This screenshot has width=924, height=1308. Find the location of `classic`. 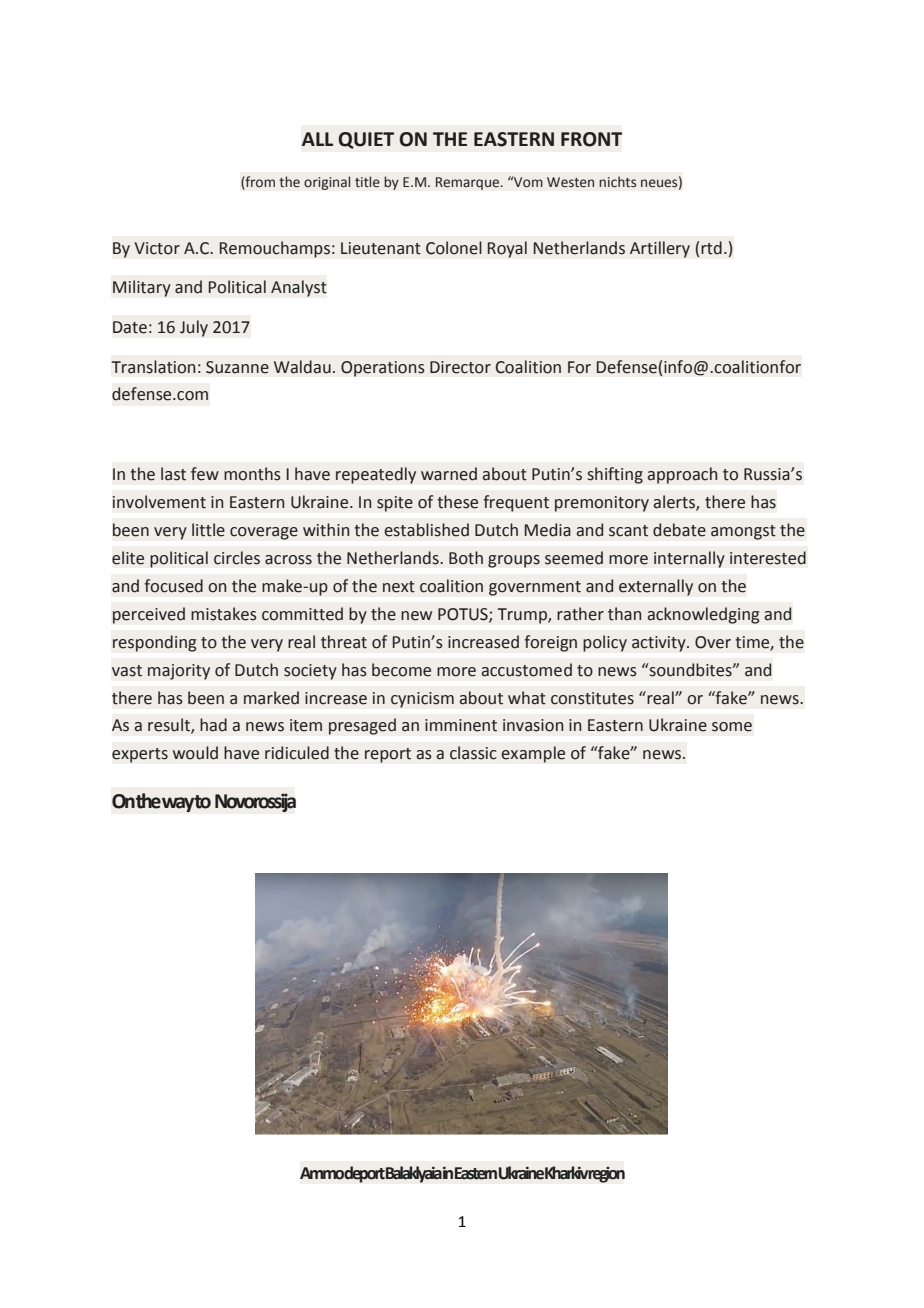

classic is located at coordinates (473, 753).
